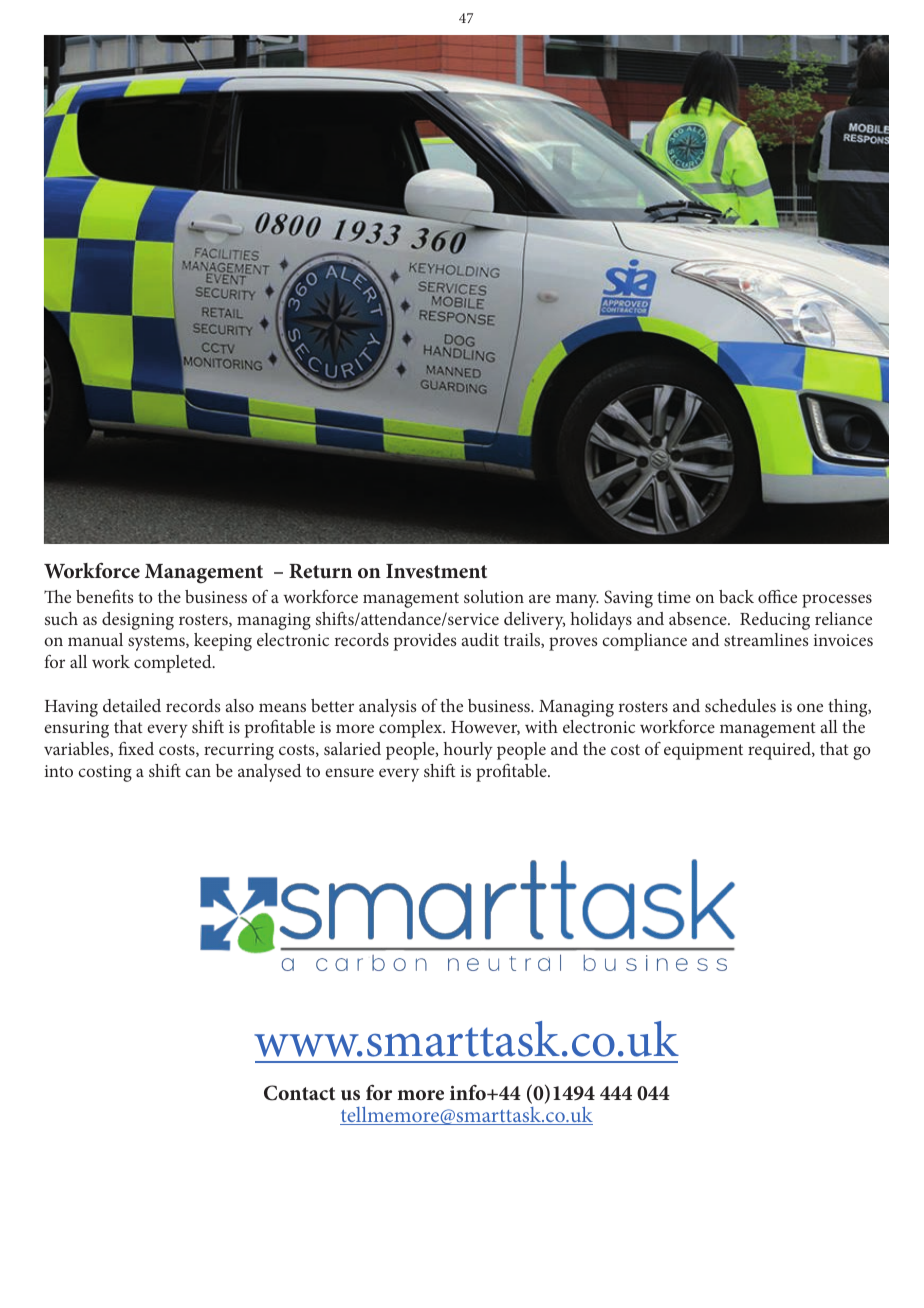 Image resolution: width=924 pixels, height=1308 pixels. What do you see at coordinates (198, 772) in the page?
I see `can` at bounding box center [198, 772].
